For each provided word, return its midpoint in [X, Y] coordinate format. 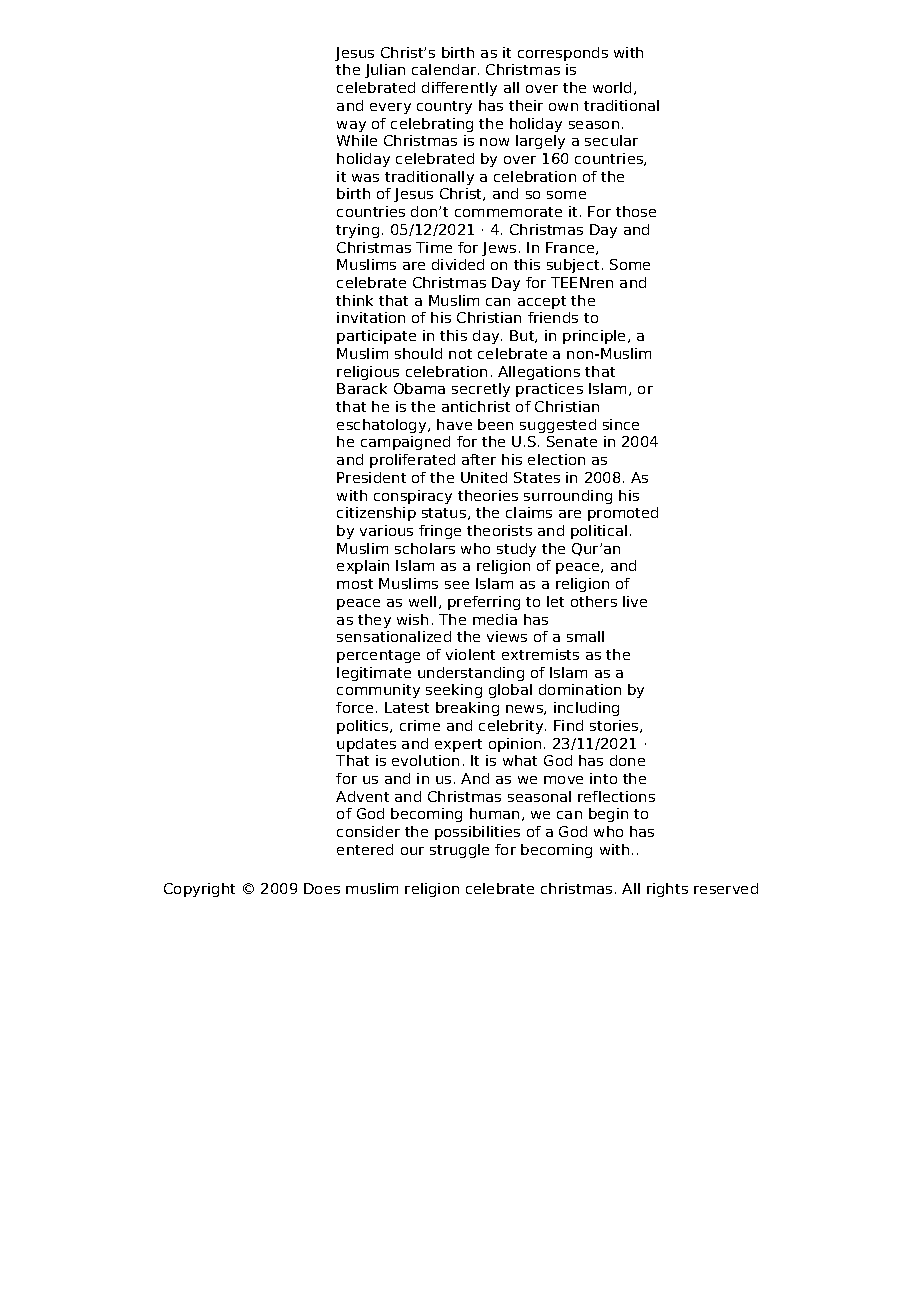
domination [580, 689]
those [636, 211]
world [614, 88]
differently [459, 89]
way [351, 126]
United [484, 477]
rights [667, 890]
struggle [459, 851]
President [371, 477]
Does [322, 888]
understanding [471, 674]
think [354, 300]
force [354, 707]
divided [458, 264]
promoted [623, 514]
